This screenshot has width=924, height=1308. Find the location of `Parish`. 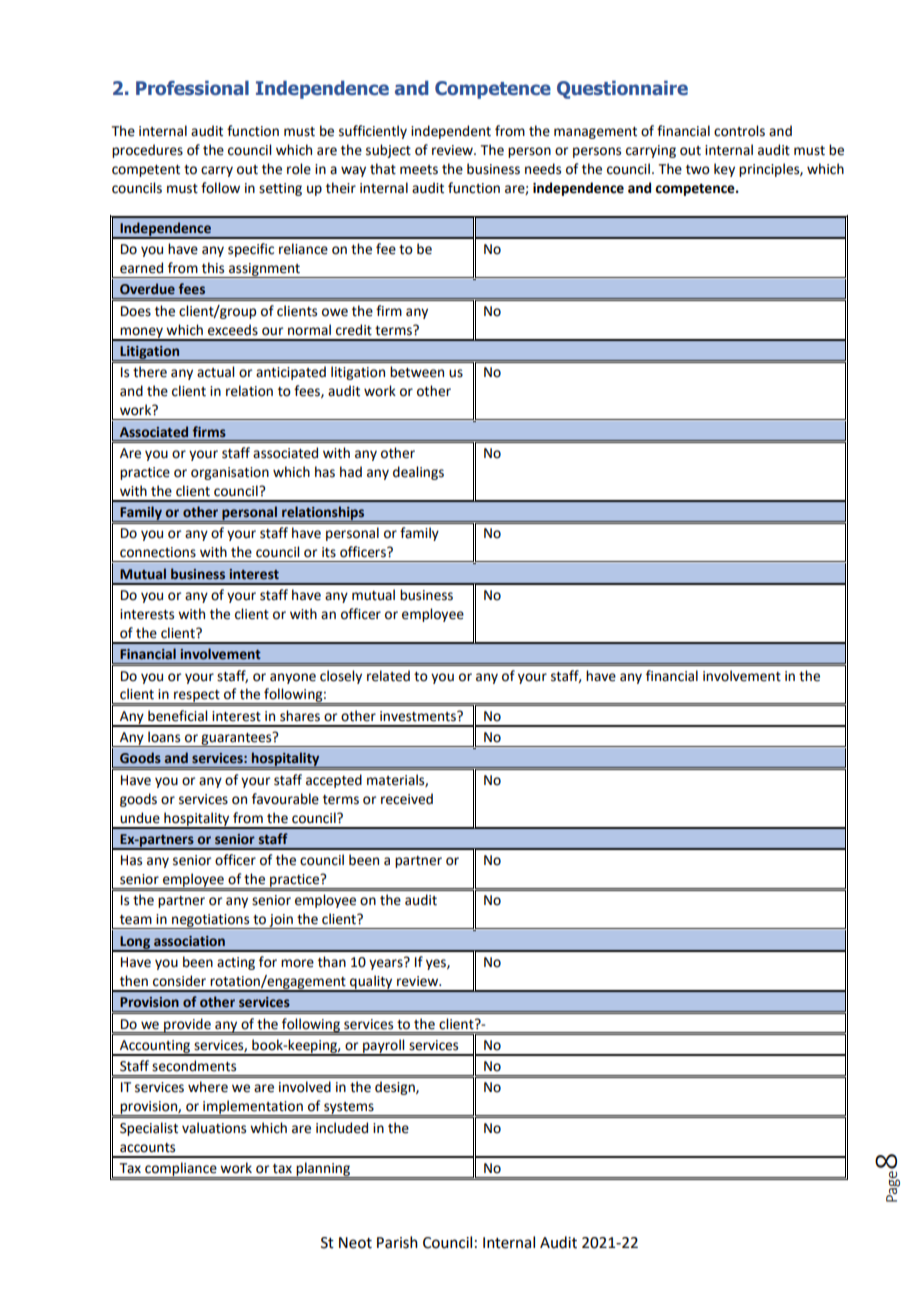

Parish is located at coordinates (397, 1242).
